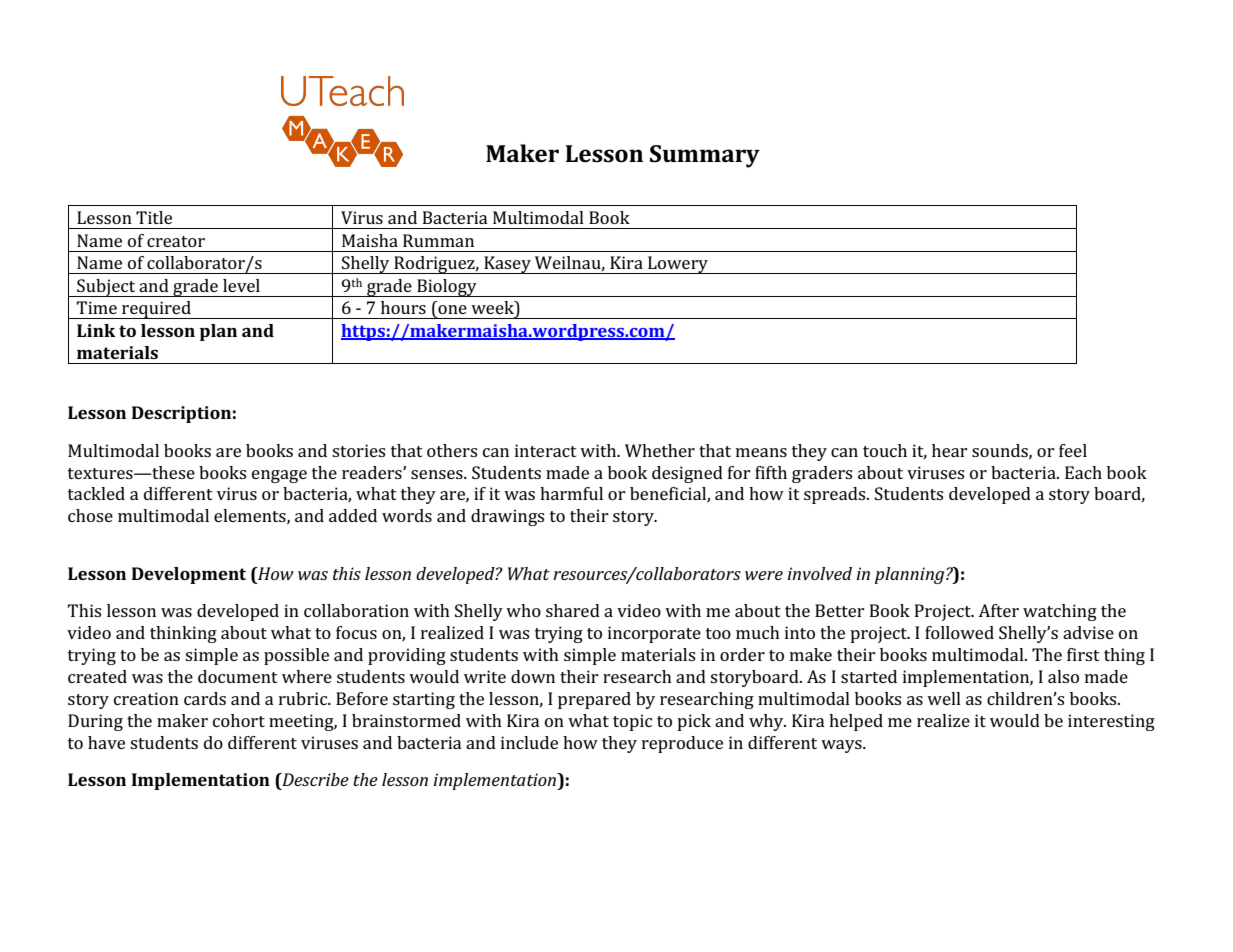 This screenshot has width=1233, height=952. Describe the element at coordinates (705, 156) in the screenshot. I see `Summary` at that location.
